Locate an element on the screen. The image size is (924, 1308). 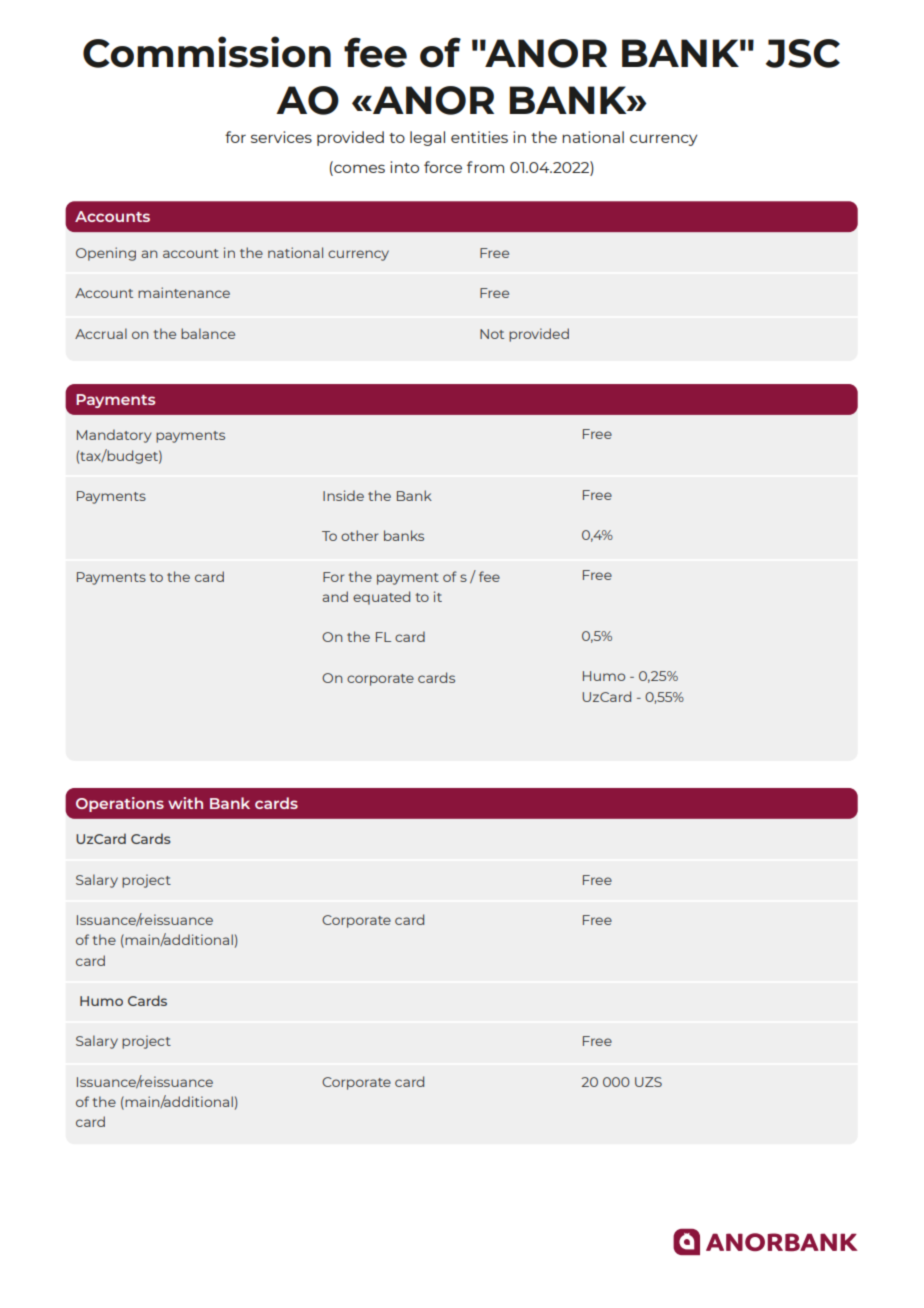
Operations is located at coordinates (120, 804).
